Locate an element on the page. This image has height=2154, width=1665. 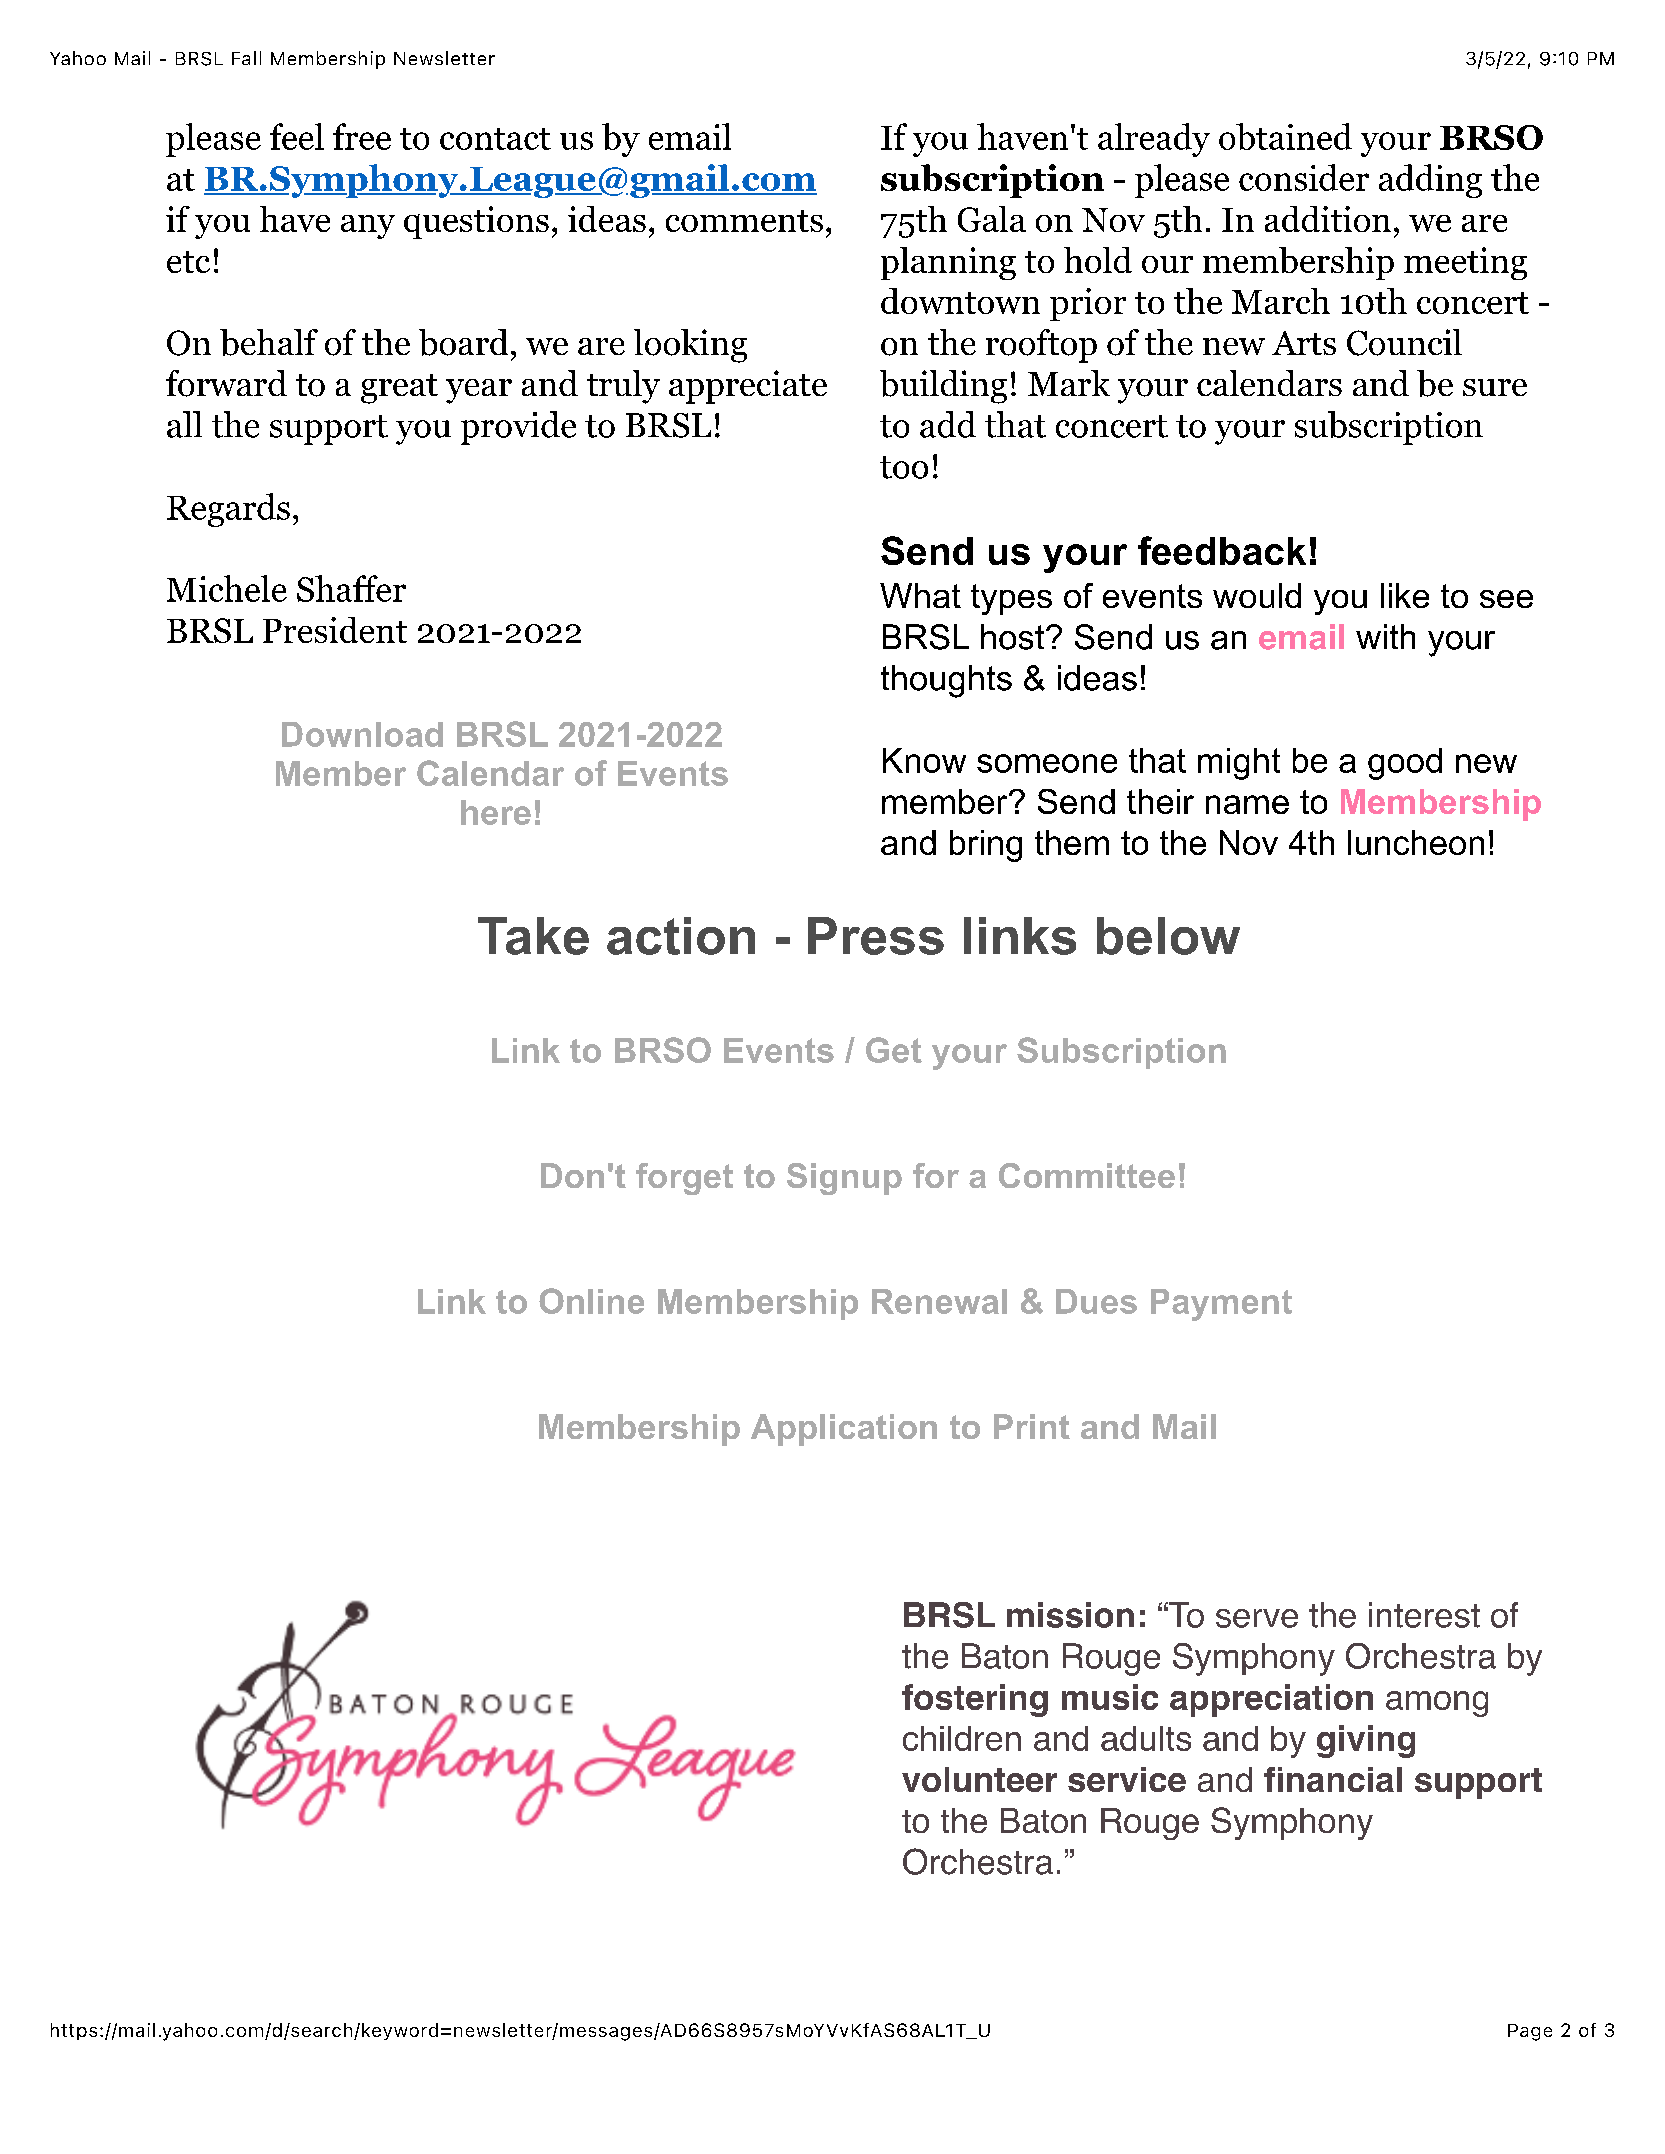
below is located at coordinates (1168, 936).
